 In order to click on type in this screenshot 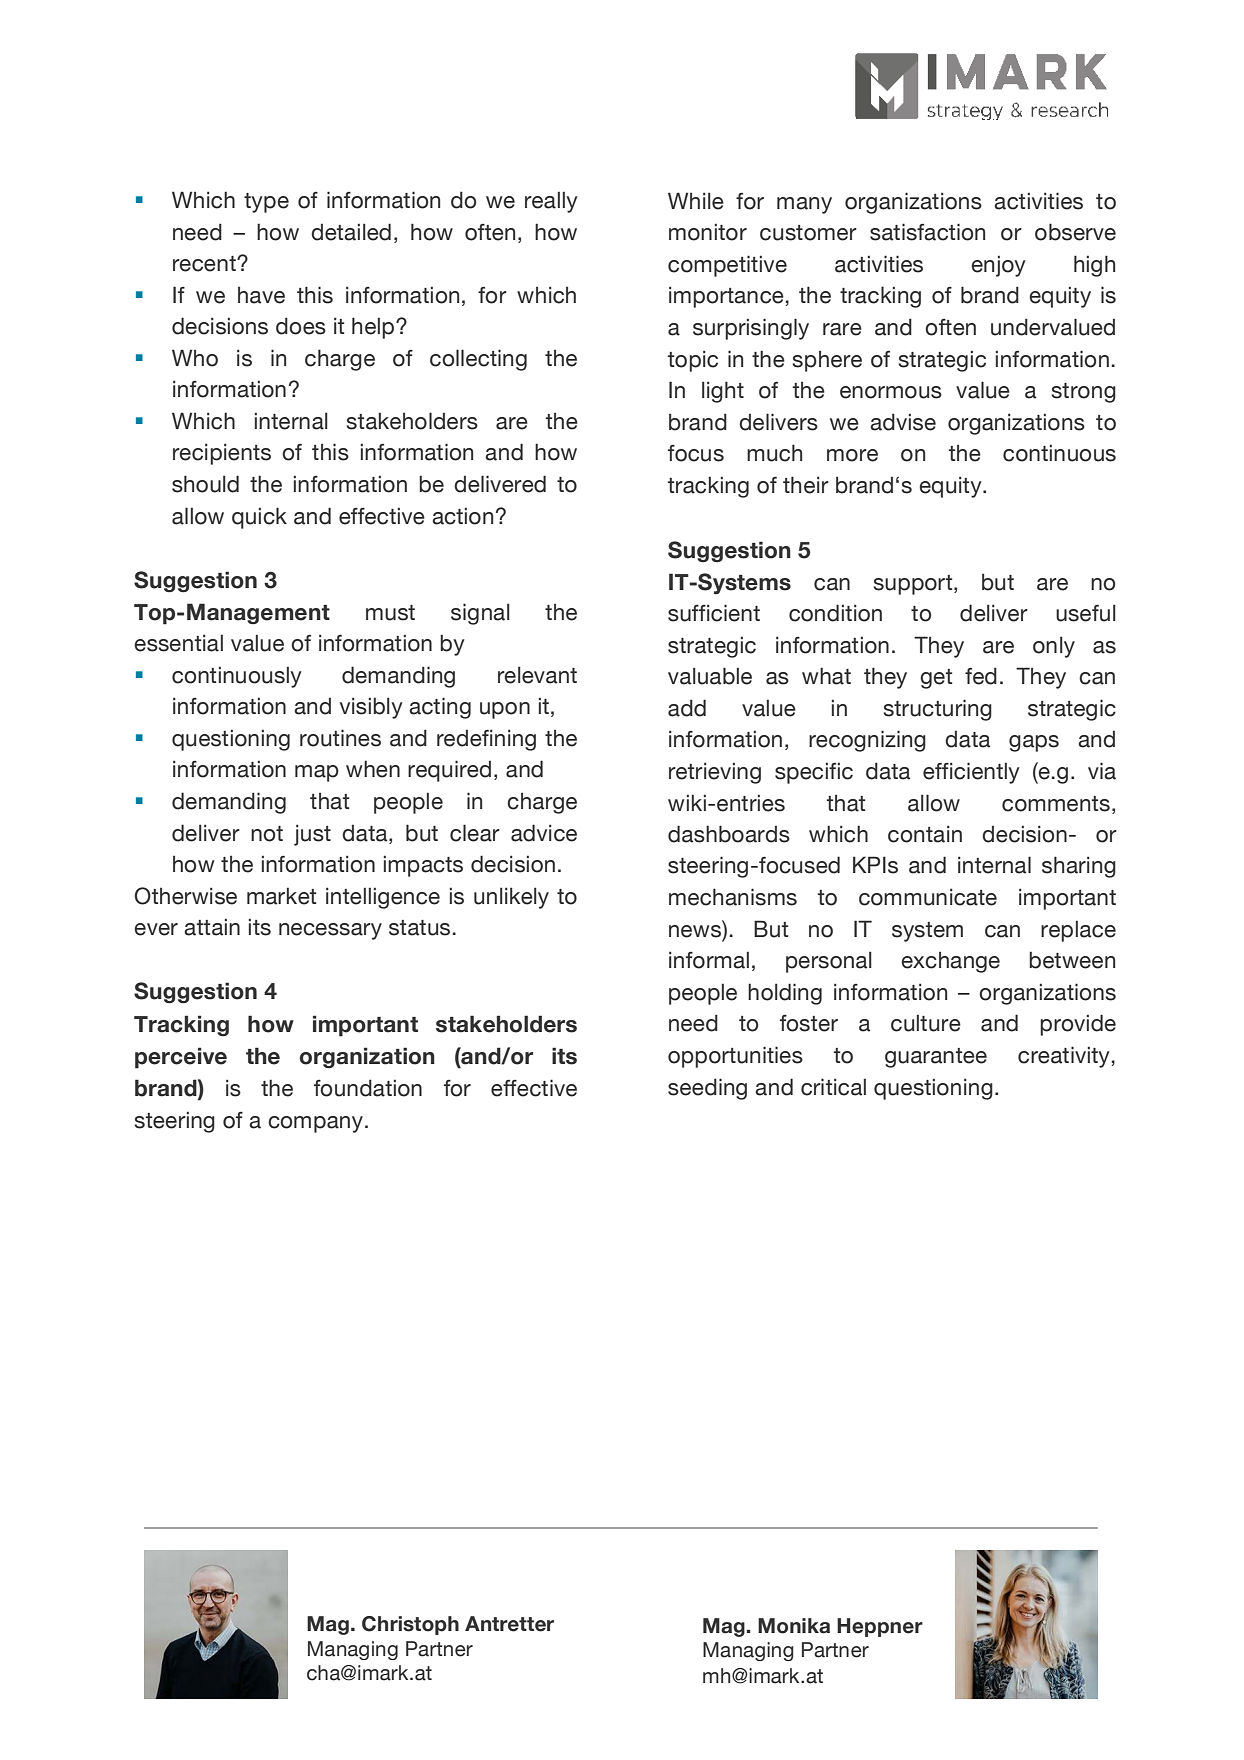, I will do `click(266, 203)`.
